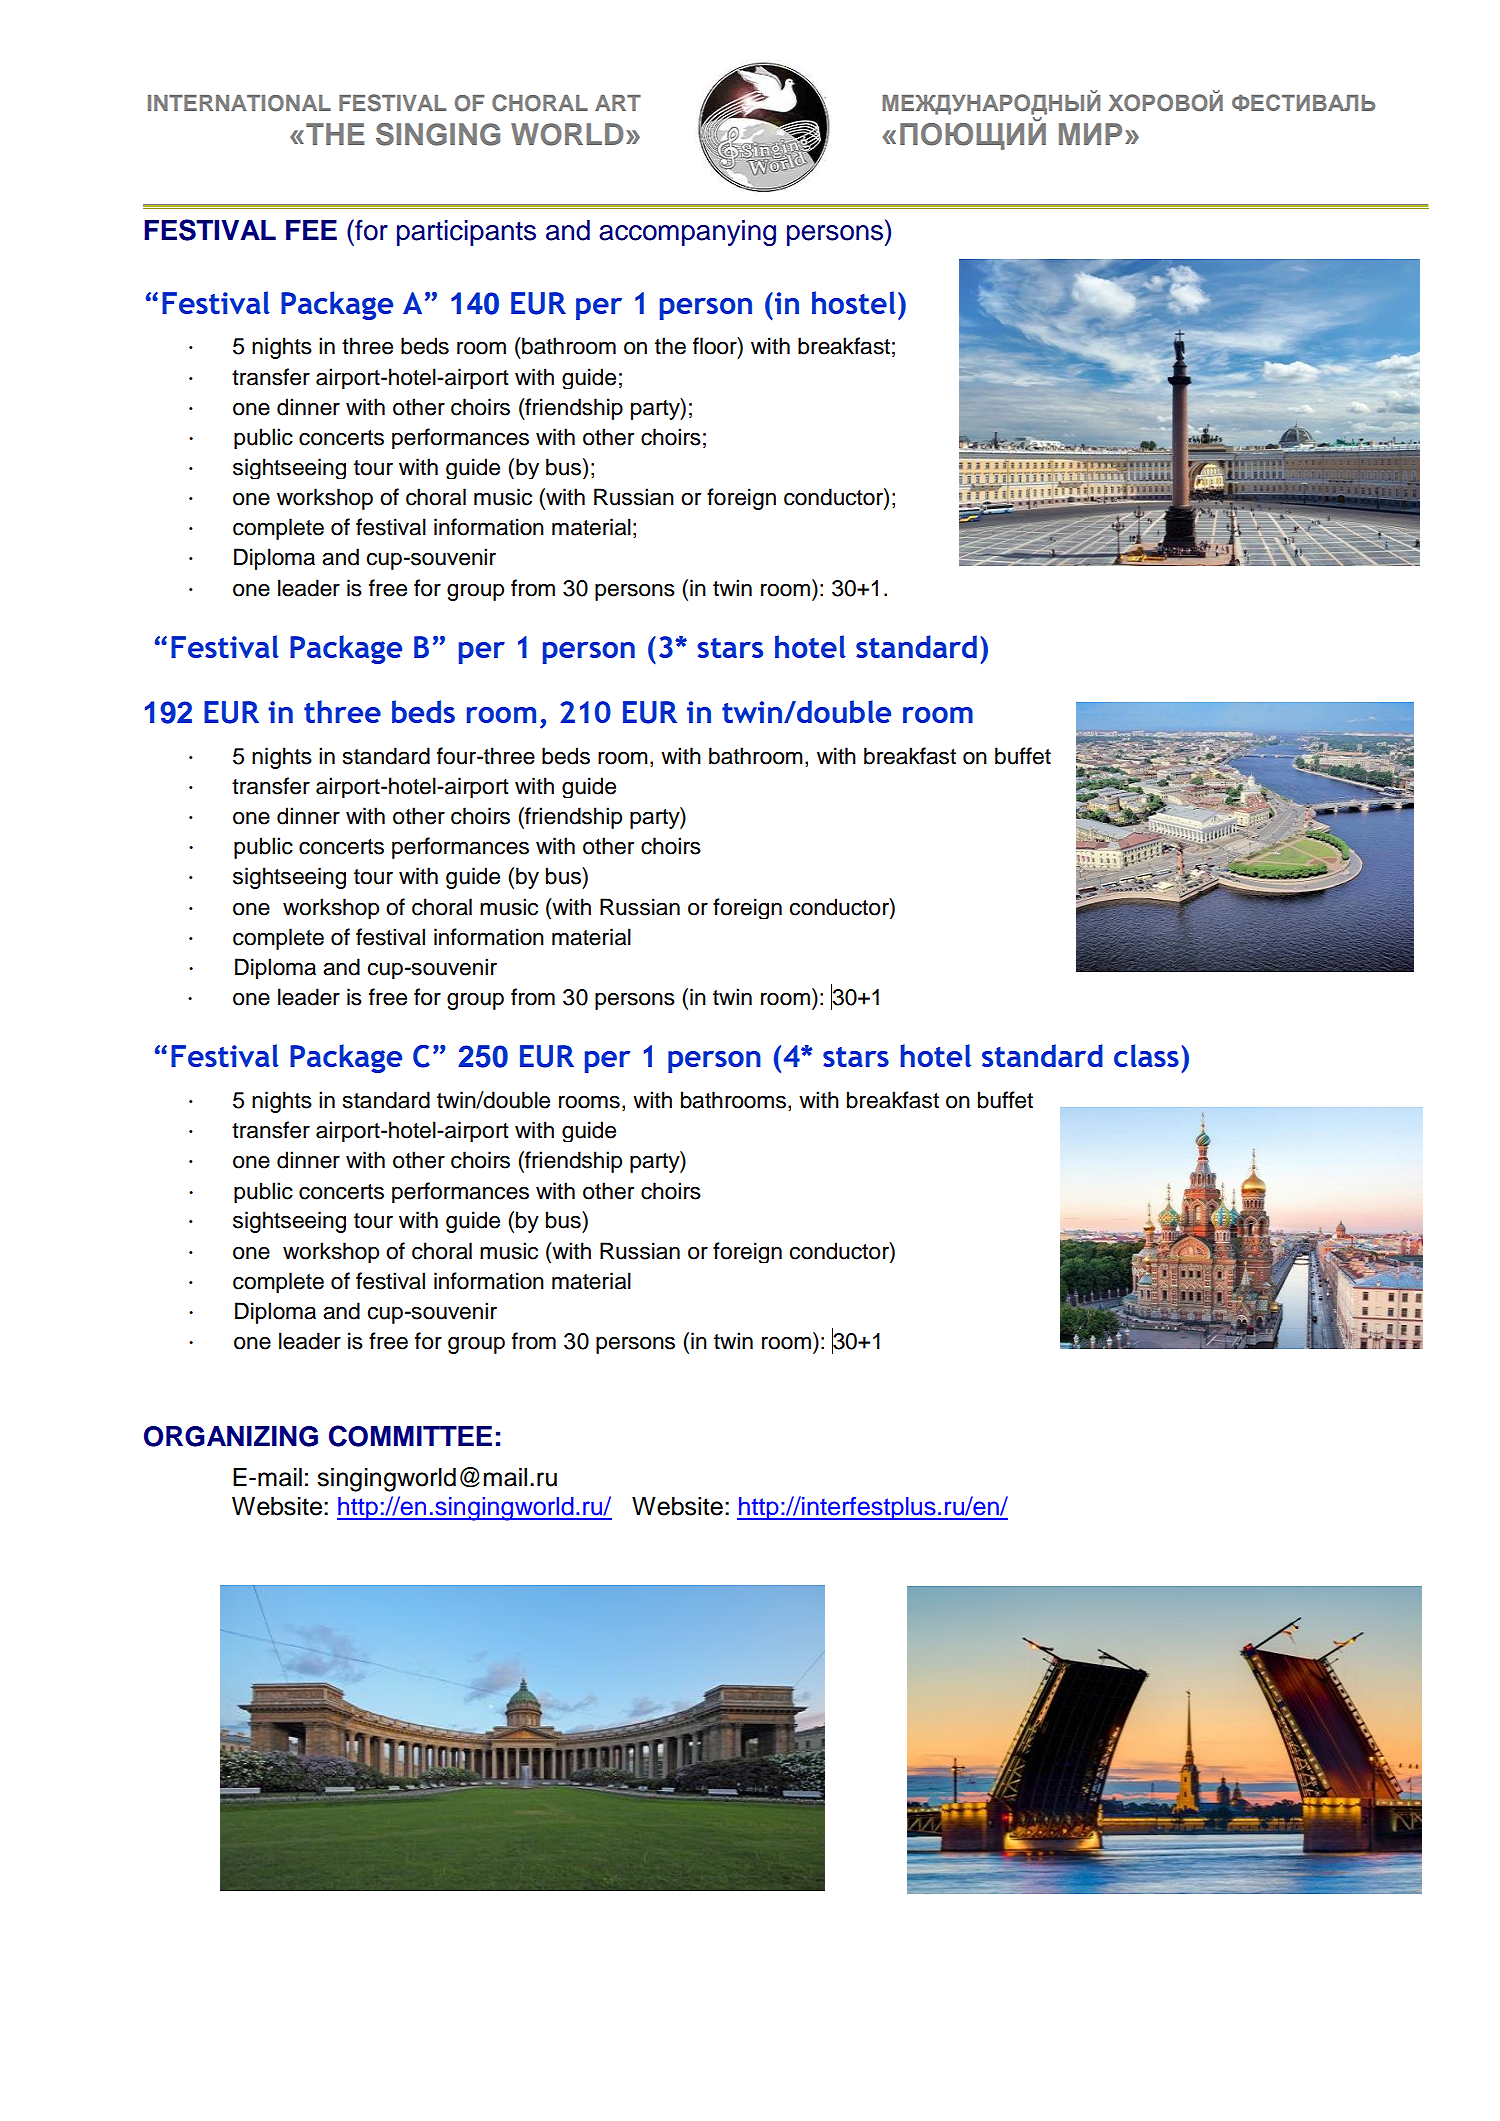  Describe the element at coordinates (854, 302) in the document. I see `hostel` at that location.
